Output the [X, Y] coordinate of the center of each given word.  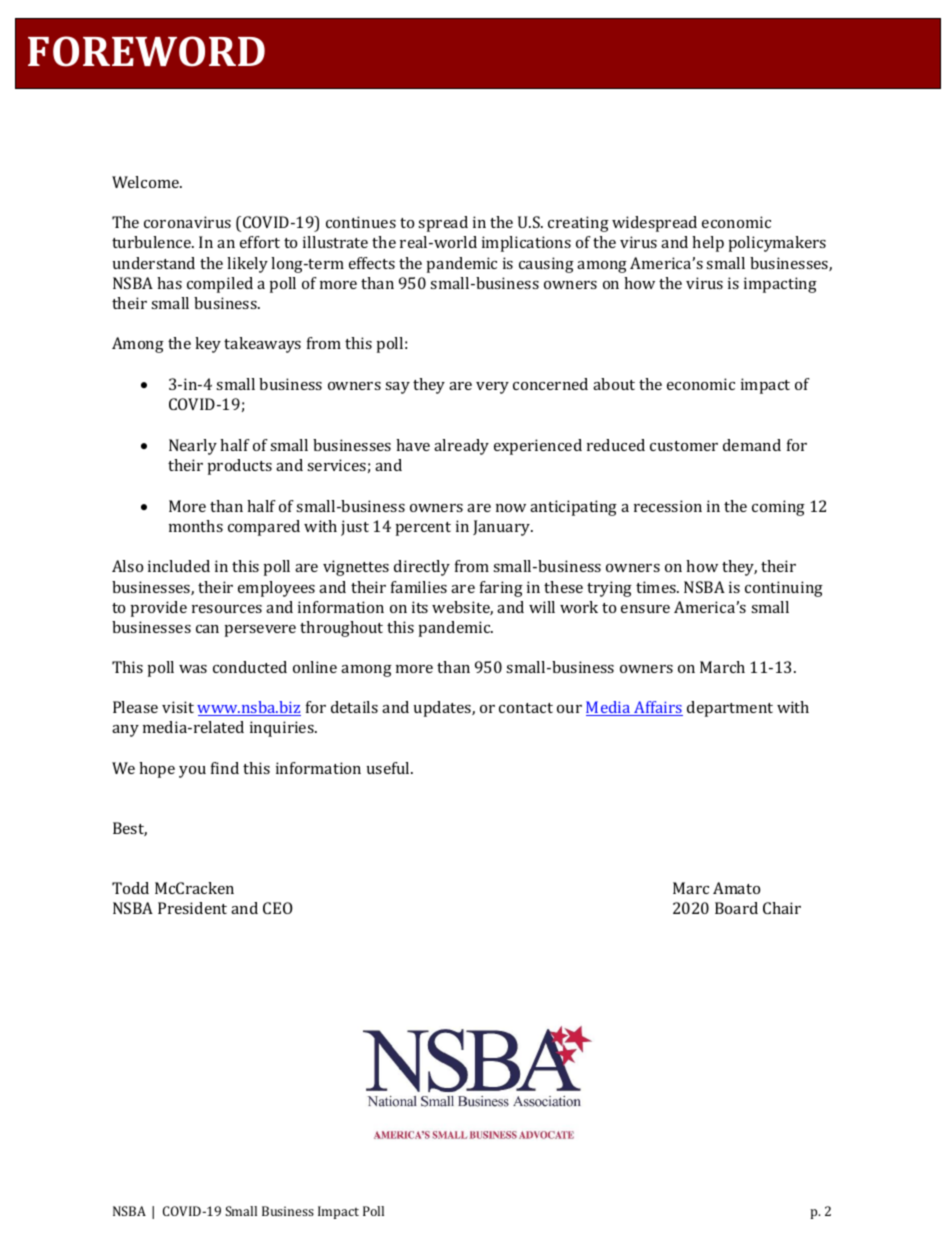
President [192, 908]
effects [372, 263]
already [461, 447]
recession [668, 506]
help [708, 244]
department [730, 709]
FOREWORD [146, 51]
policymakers [777, 244]
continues [361, 222]
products [240, 467]
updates [443, 709]
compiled [220, 285]
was [193, 669]
